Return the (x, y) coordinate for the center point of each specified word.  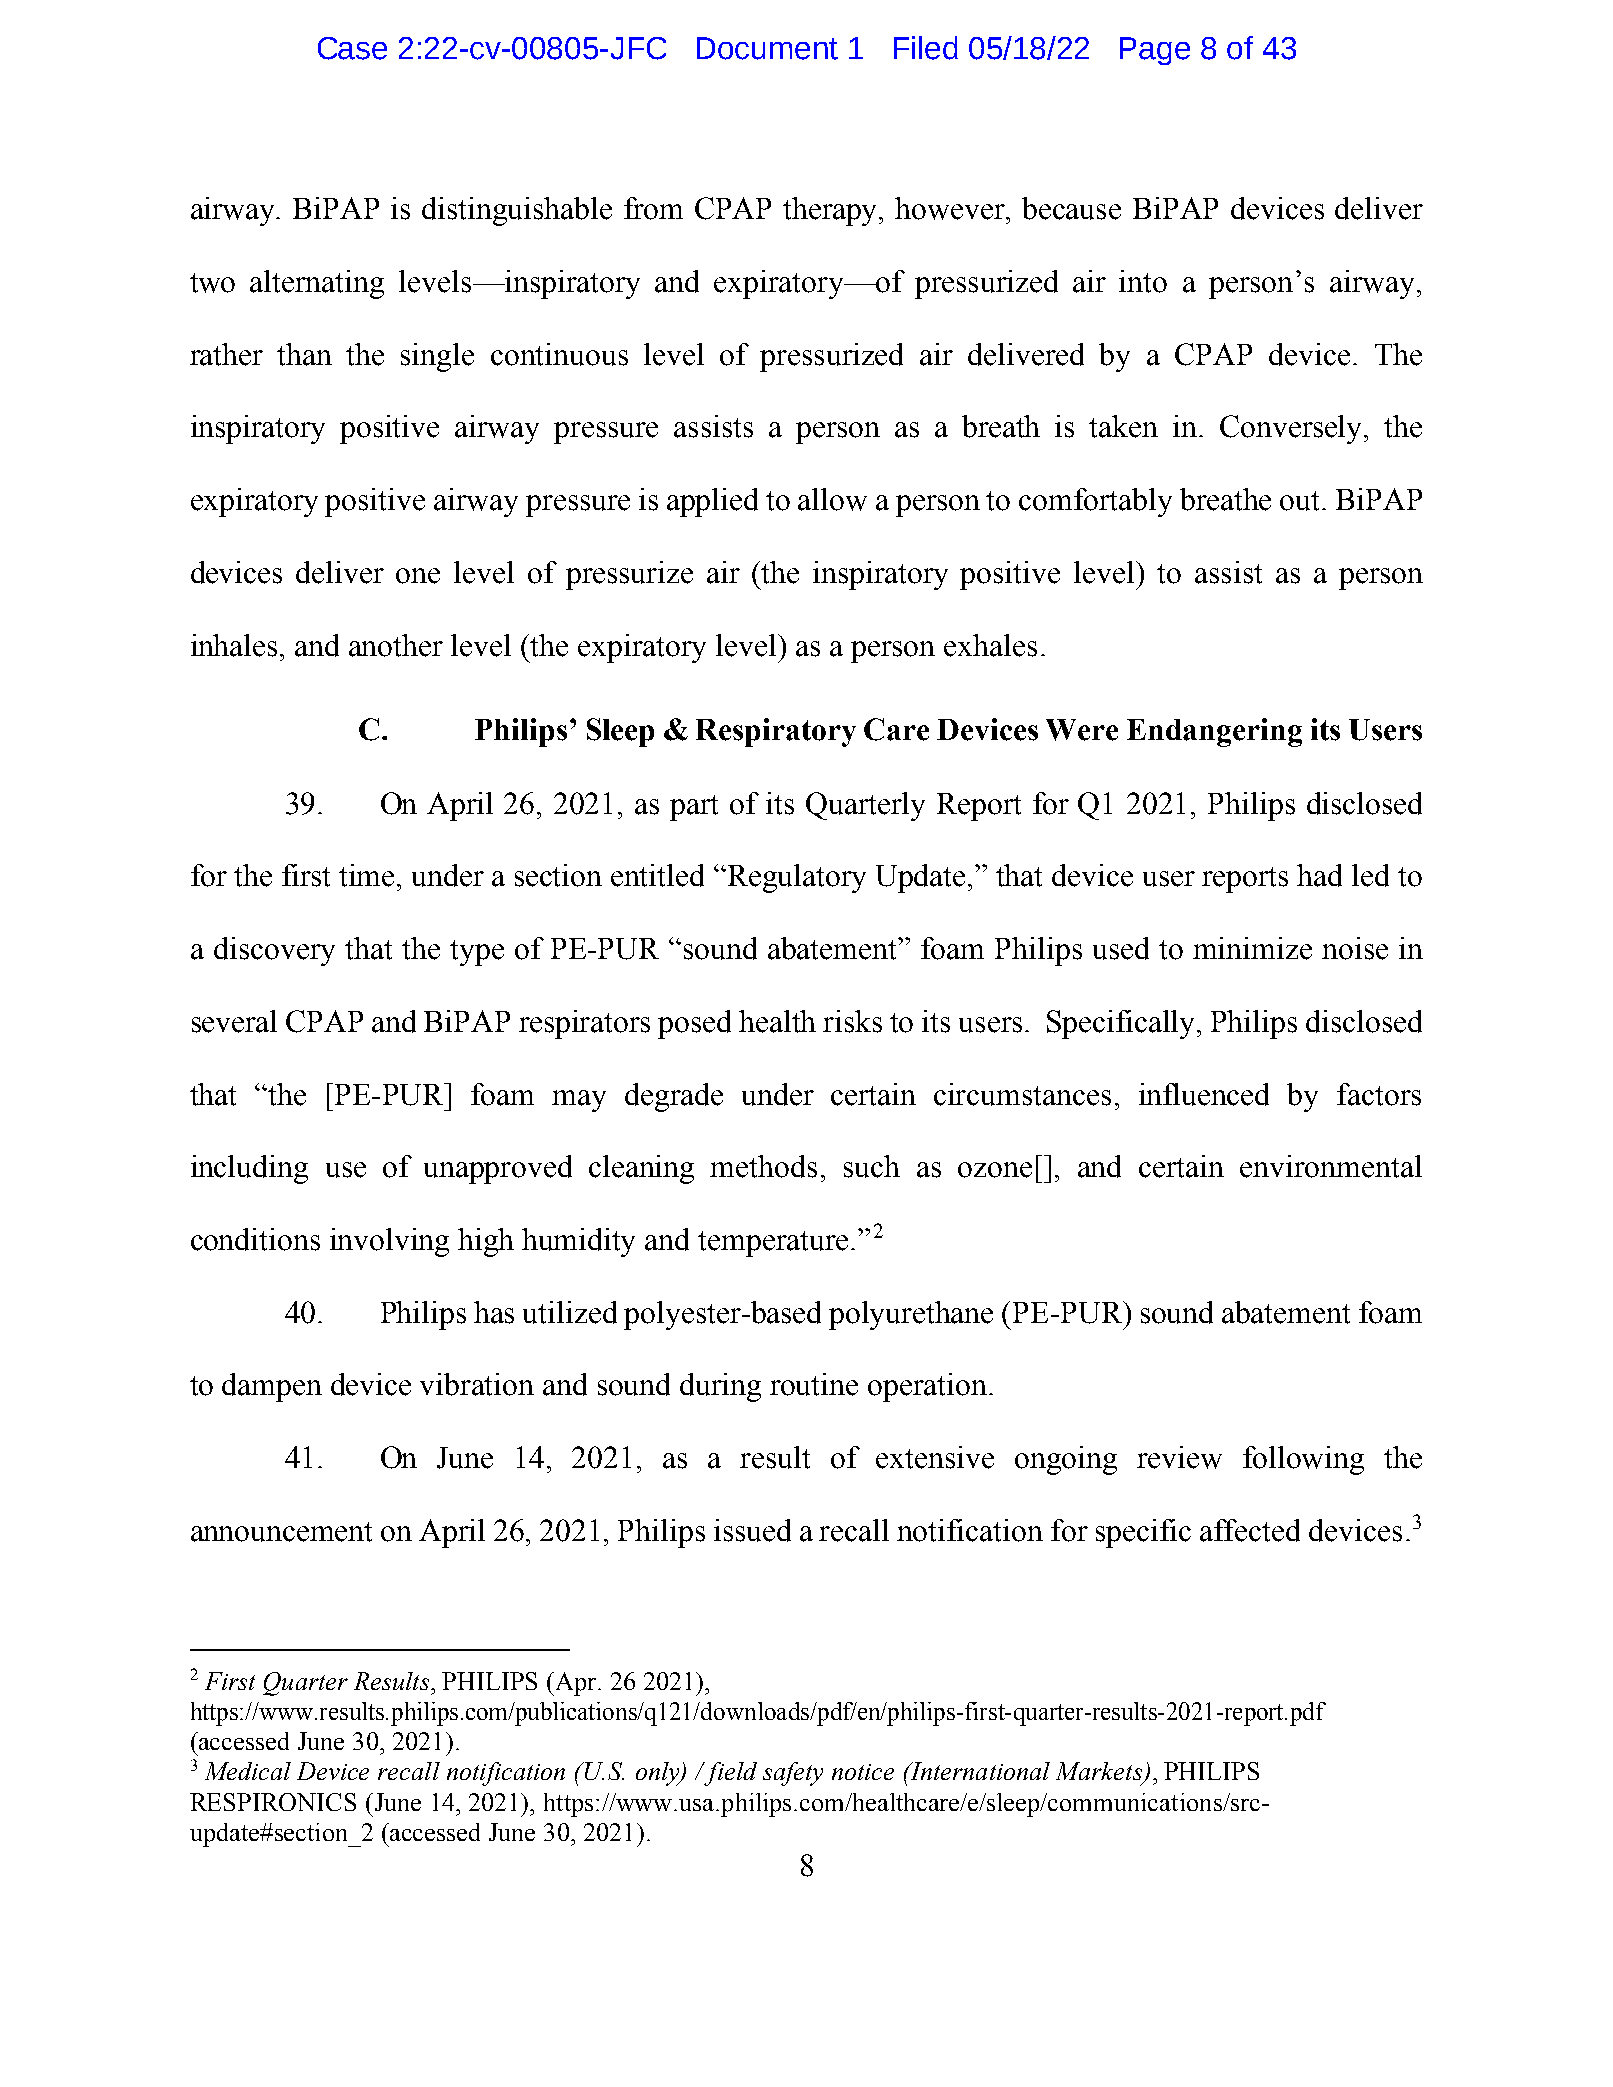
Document (767, 48)
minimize (1252, 948)
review (1179, 1457)
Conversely (1292, 429)
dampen (272, 1387)
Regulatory (797, 878)
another (396, 645)
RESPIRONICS (273, 1802)
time (368, 875)
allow (832, 499)
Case (352, 48)
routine (814, 1384)
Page (1155, 51)
